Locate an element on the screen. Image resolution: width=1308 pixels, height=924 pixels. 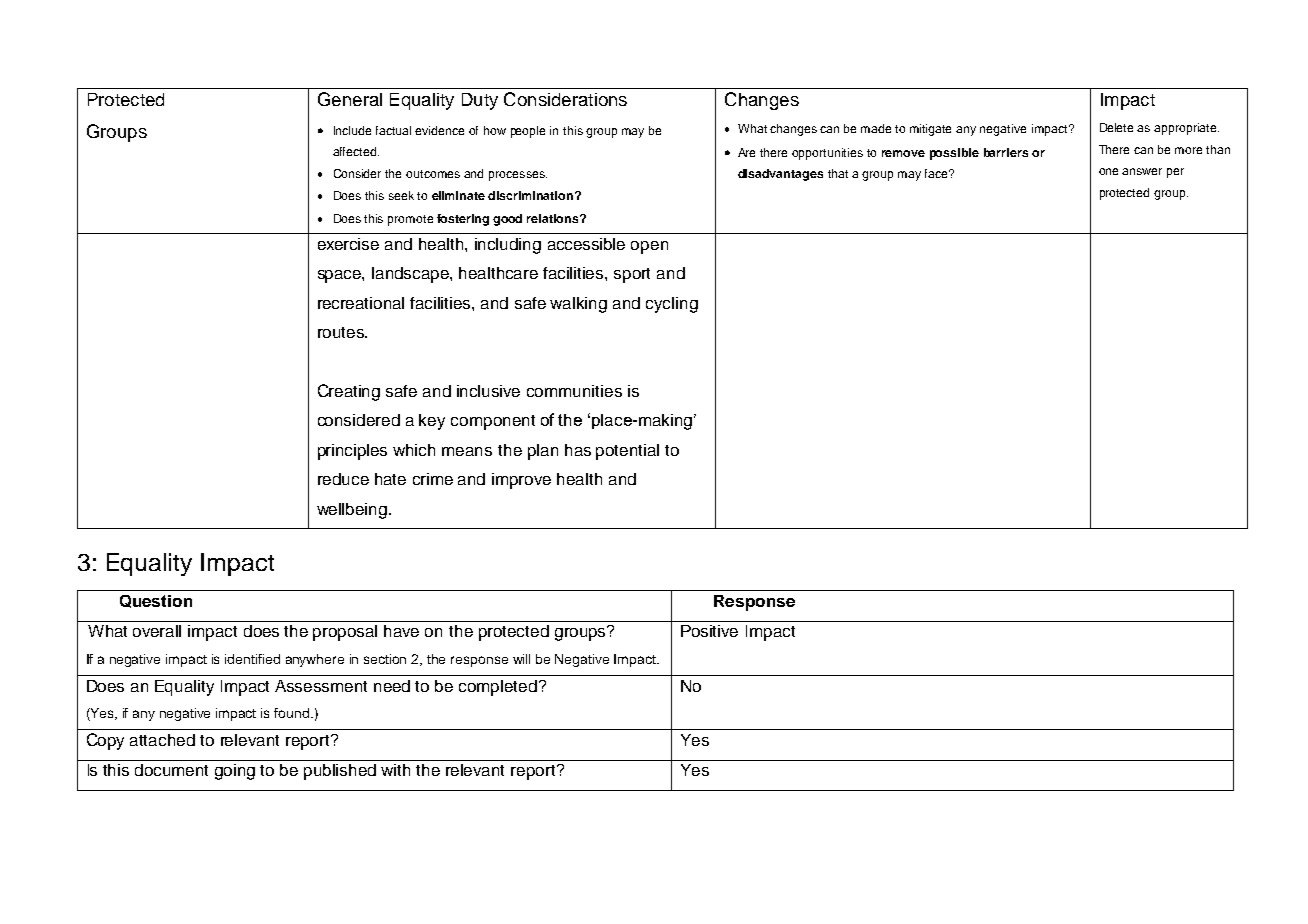
completed is located at coordinates (498, 688).
